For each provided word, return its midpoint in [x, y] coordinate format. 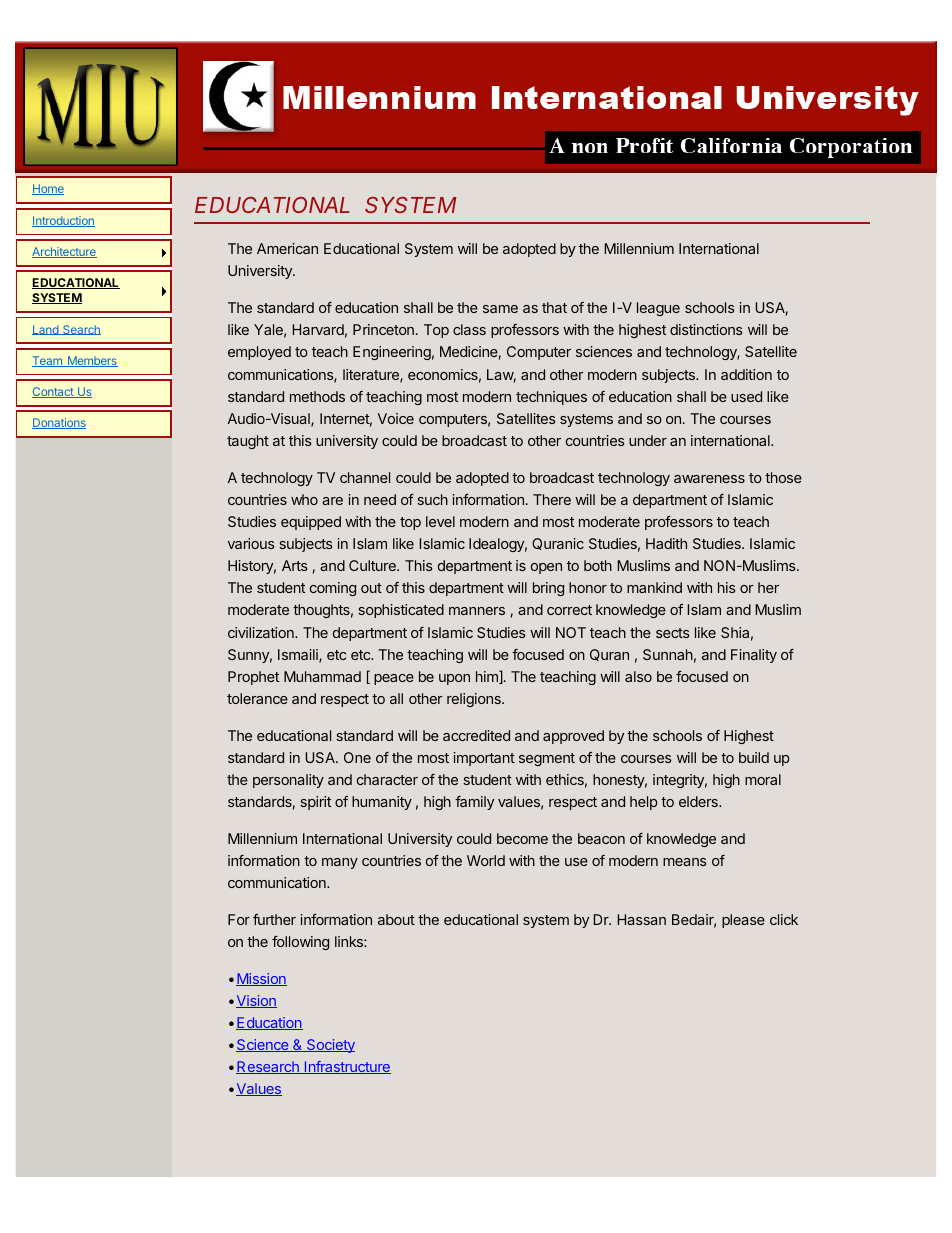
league [658, 309]
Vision [256, 1001]
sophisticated [401, 611]
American [287, 248]
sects [673, 633]
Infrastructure [347, 1067]
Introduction [63, 221]
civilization [262, 632]
